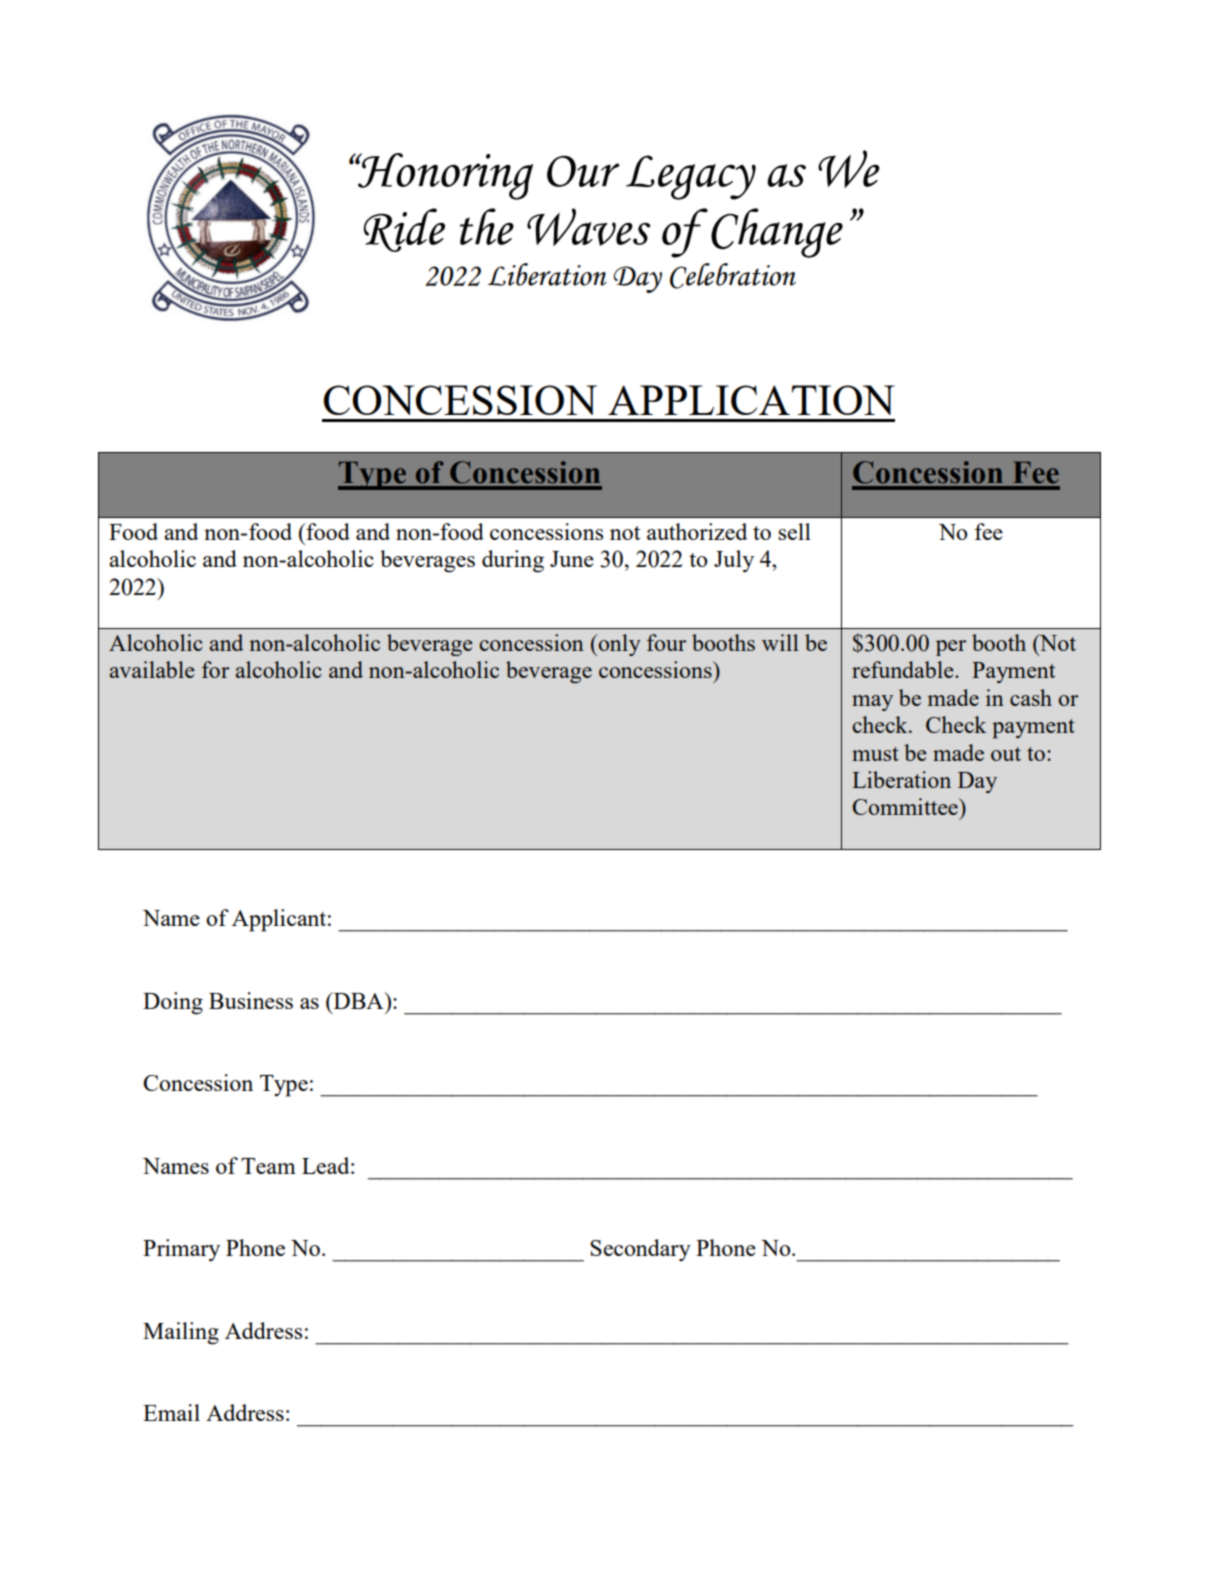 This page has height=1577, width=1218. What do you see at coordinates (588, 227) in the page?
I see `Waves` at bounding box center [588, 227].
